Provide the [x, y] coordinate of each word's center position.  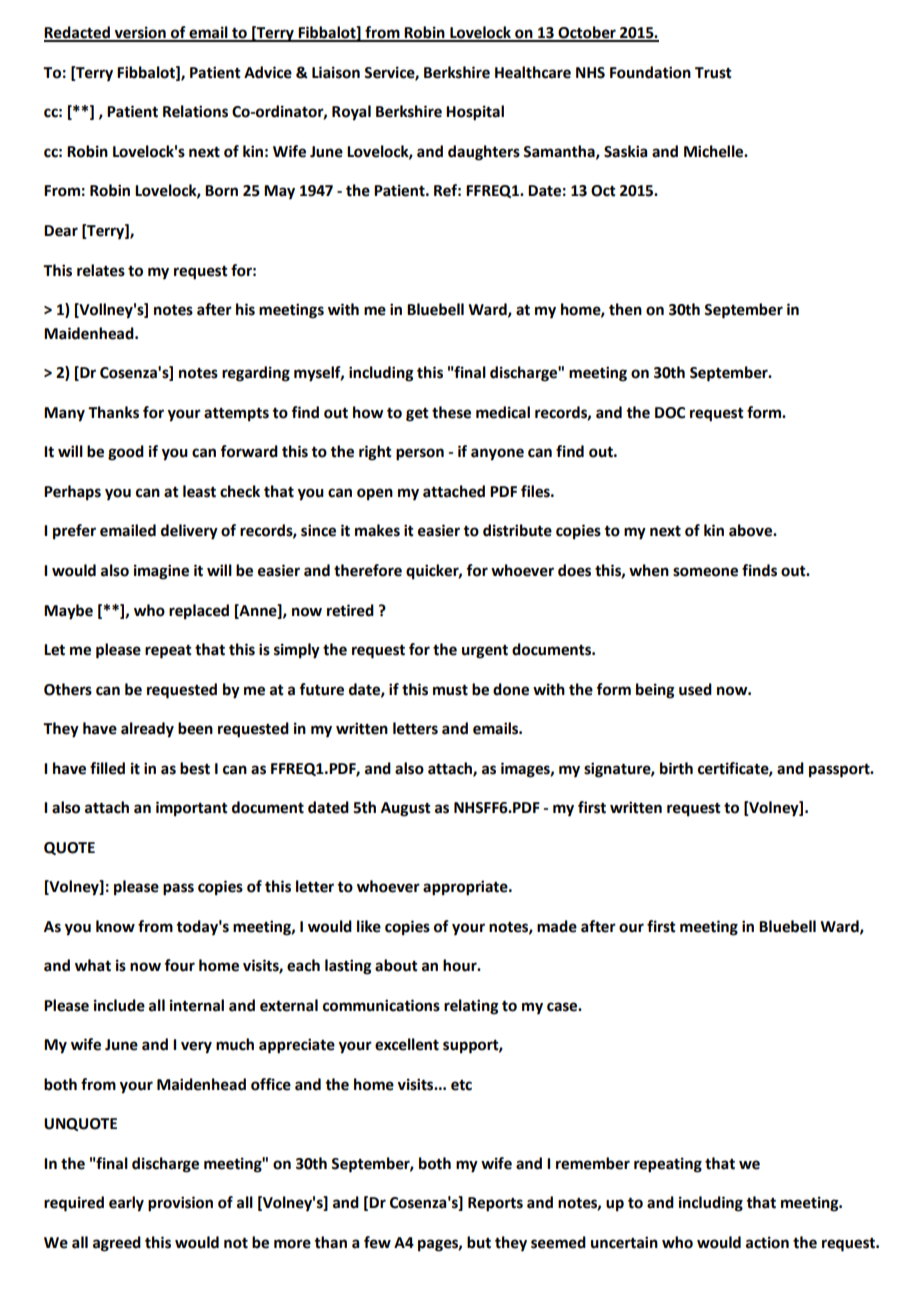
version [140, 33]
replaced [199, 612]
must [450, 690]
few [377, 1242]
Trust [713, 73]
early [126, 1204]
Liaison [336, 72]
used [695, 689]
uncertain [624, 1242]
